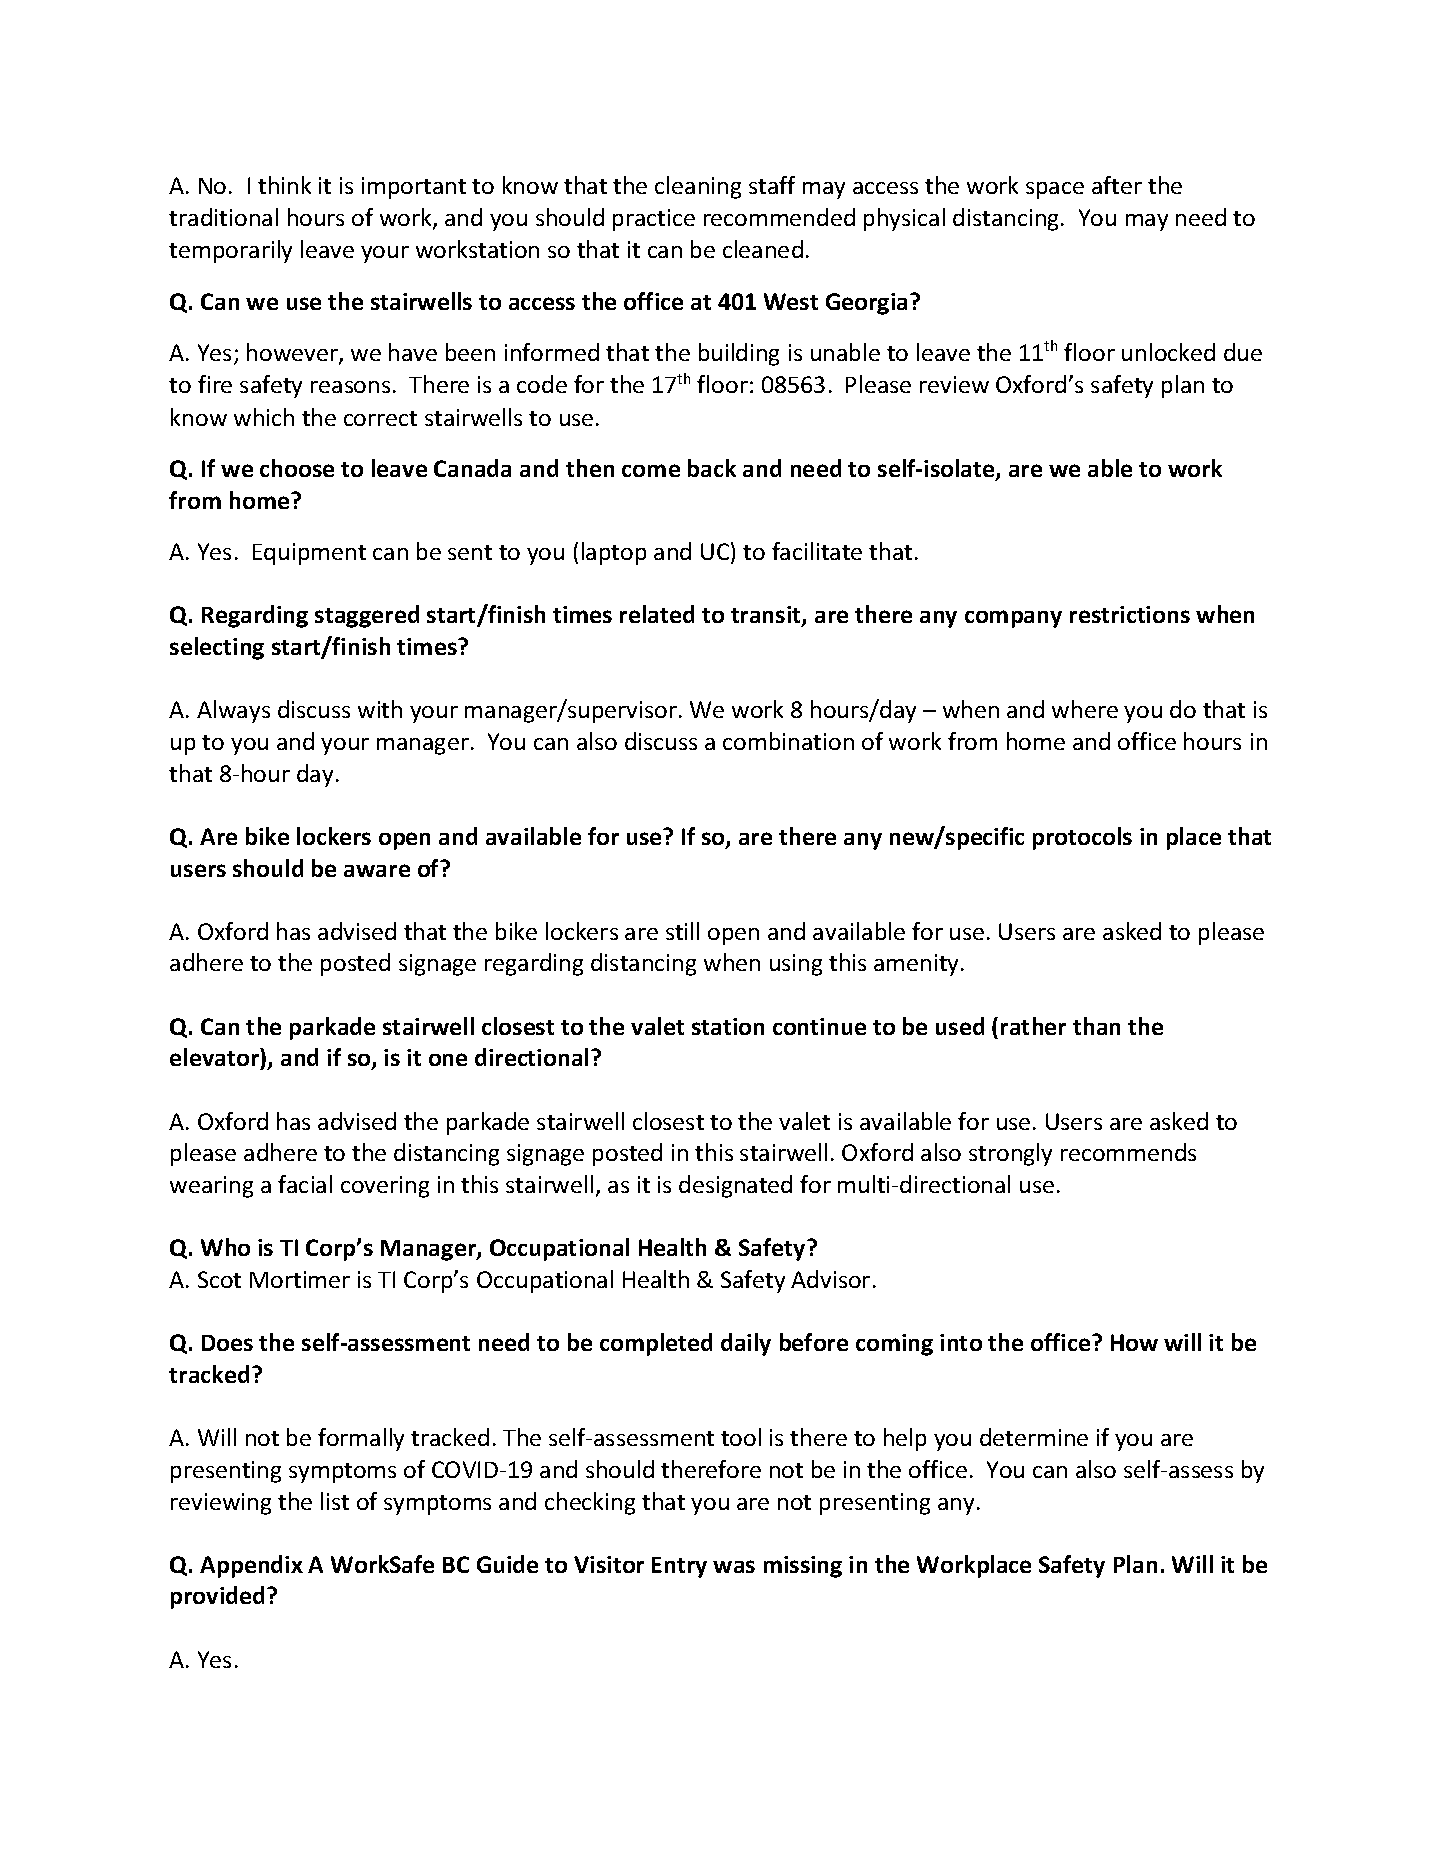 This page has width=1443, height=1867. What do you see at coordinates (1117, 185) in the page?
I see `after` at bounding box center [1117, 185].
